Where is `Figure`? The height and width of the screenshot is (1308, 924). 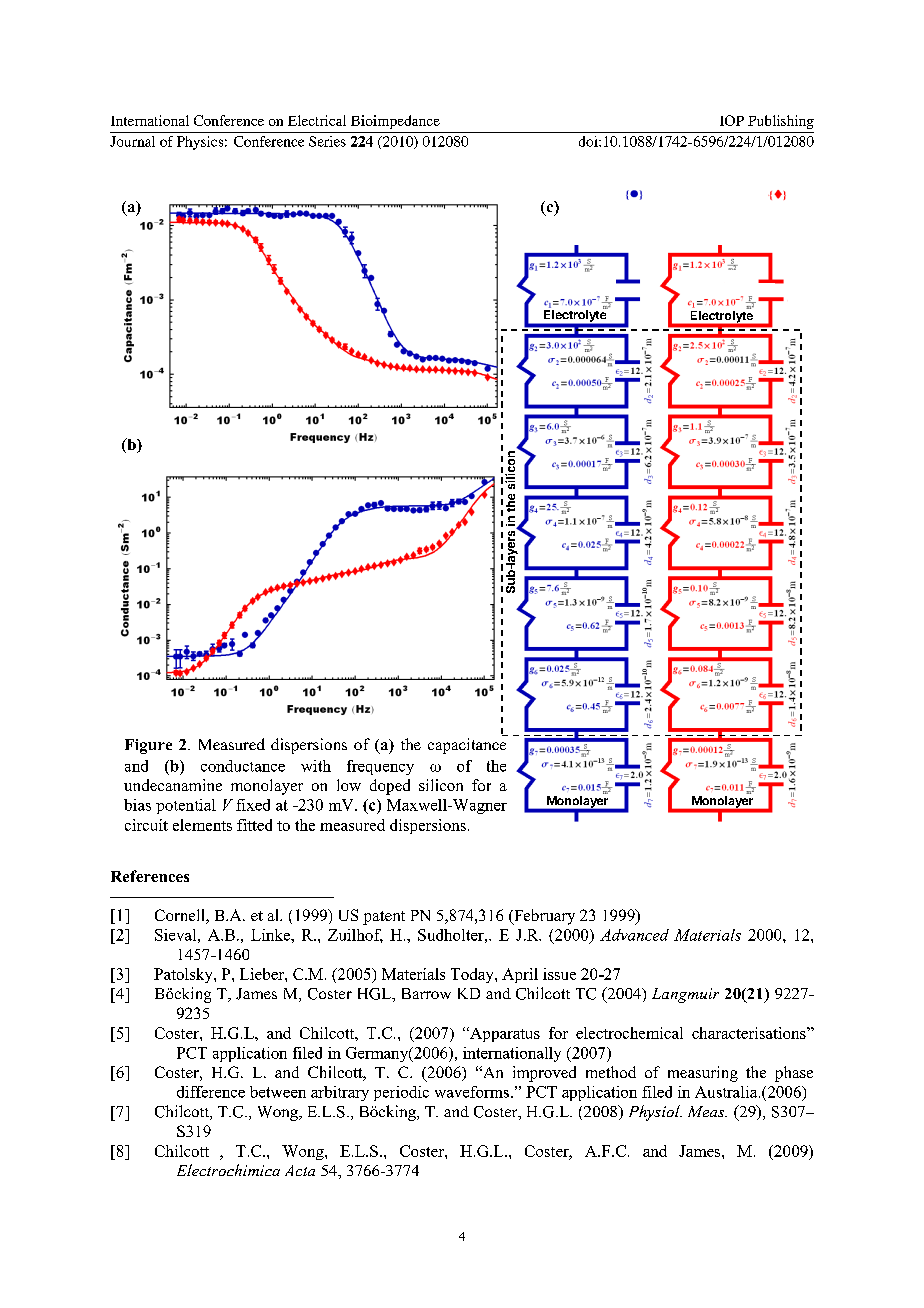 Figure is located at coordinates (148, 746).
